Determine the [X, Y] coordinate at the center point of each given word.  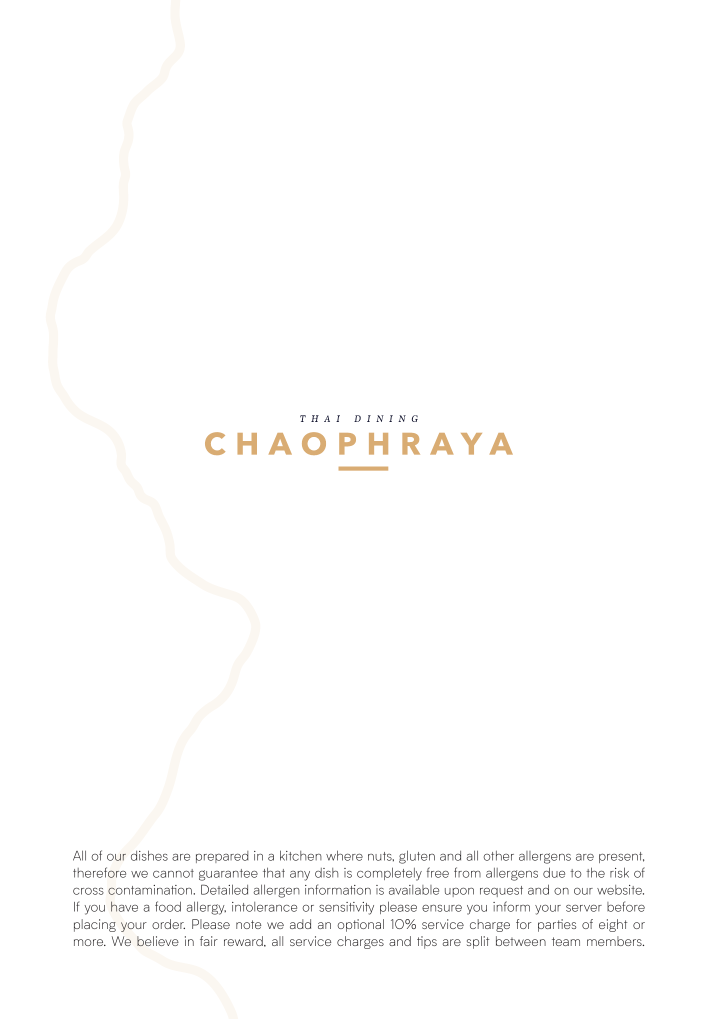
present [621, 857]
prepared [222, 857]
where [344, 855]
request [501, 891]
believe [158, 941]
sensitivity [346, 908]
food [168, 906]
